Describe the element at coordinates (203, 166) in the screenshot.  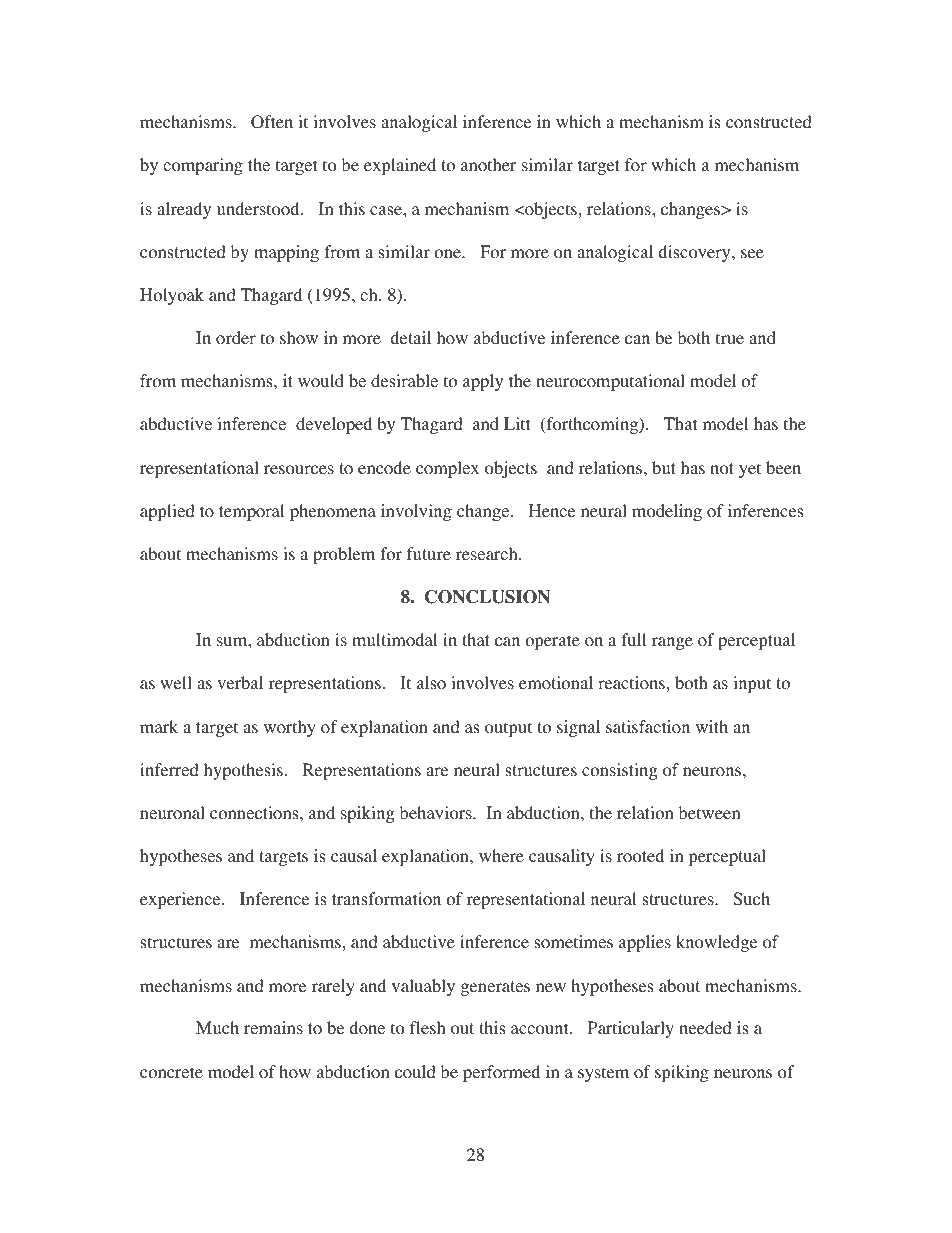
I see `comparing` at that location.
